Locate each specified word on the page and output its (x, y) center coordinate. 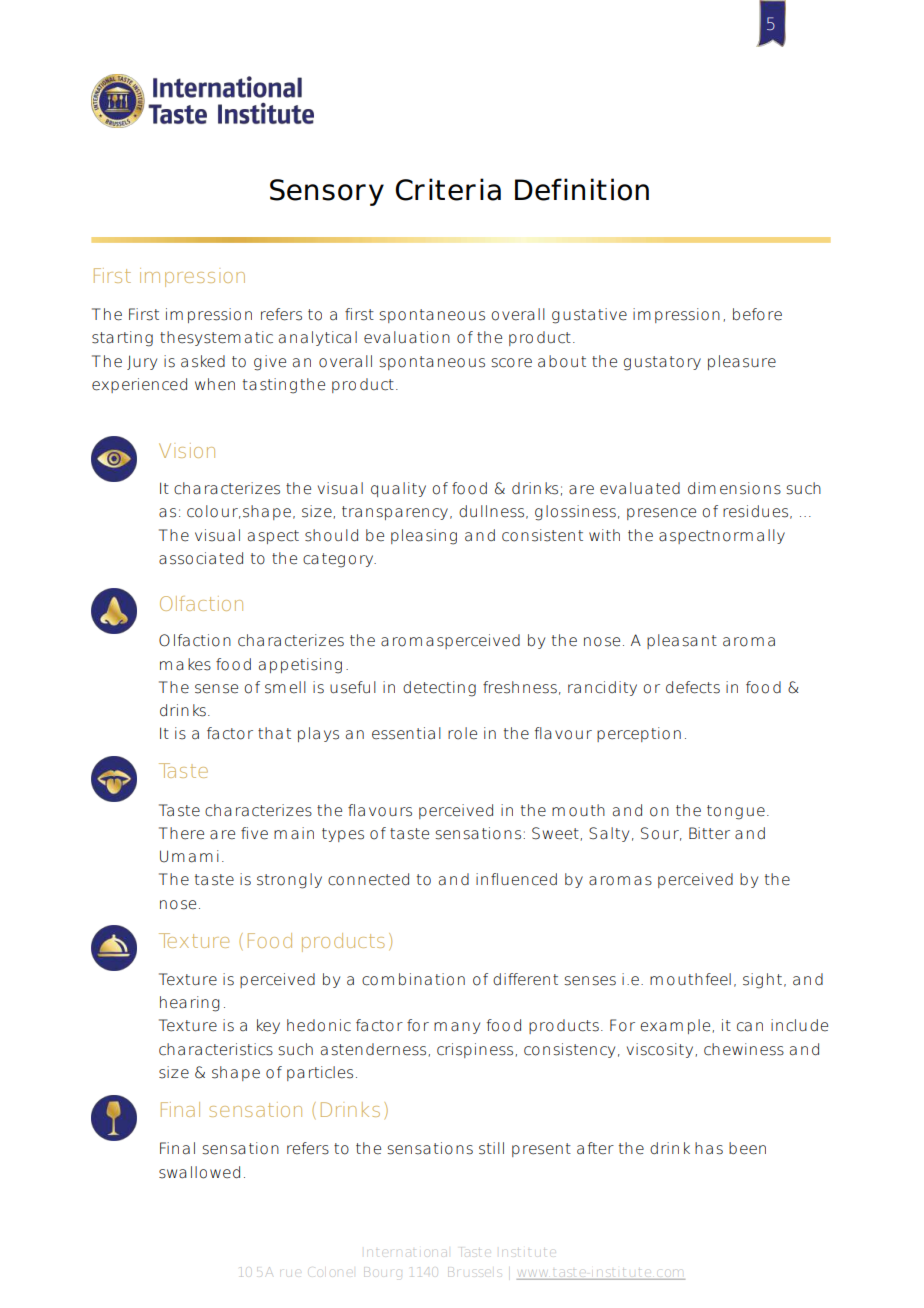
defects (693, 687)
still (491, 1148)
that (274, 733)
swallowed (199, 1172)
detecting (439, 689)
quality (398, 489)
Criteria (448, 189)
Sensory (327, 192)
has (709, 1148)
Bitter (709, 833)
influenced (516, 879)
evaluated (640, 488)
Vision (187, 450)
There (181, 833)
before (757, 314)
